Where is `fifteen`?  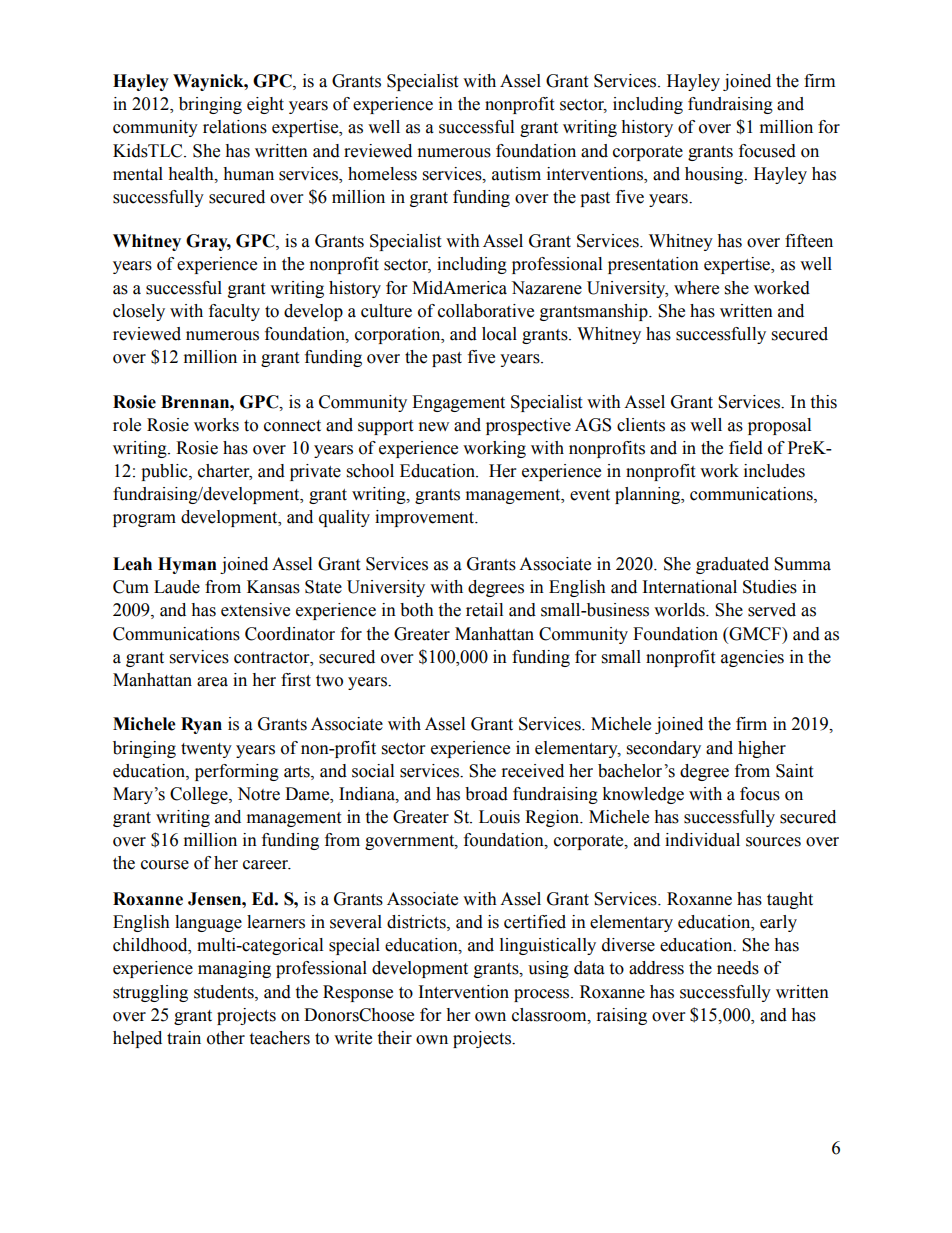
fifteen is located at coordinates (809, 241).
